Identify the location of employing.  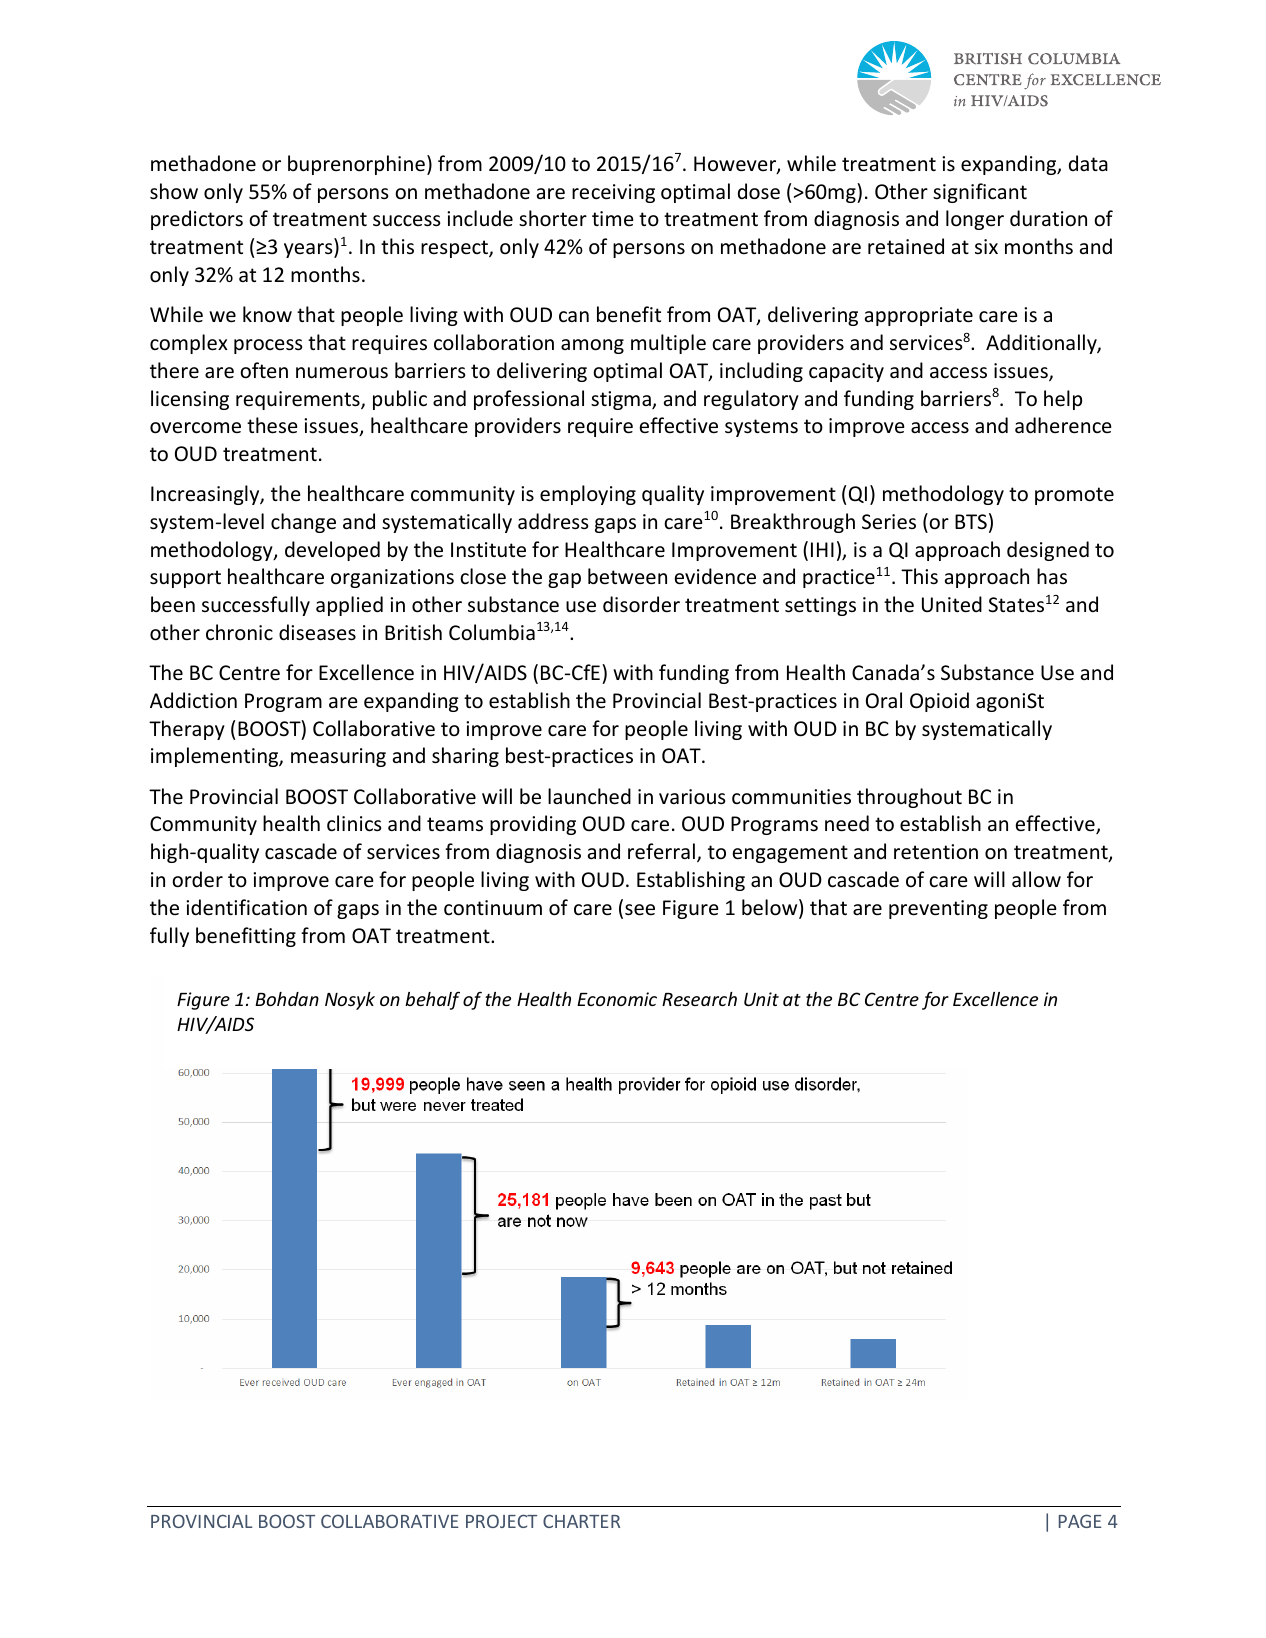
(588, 495).
